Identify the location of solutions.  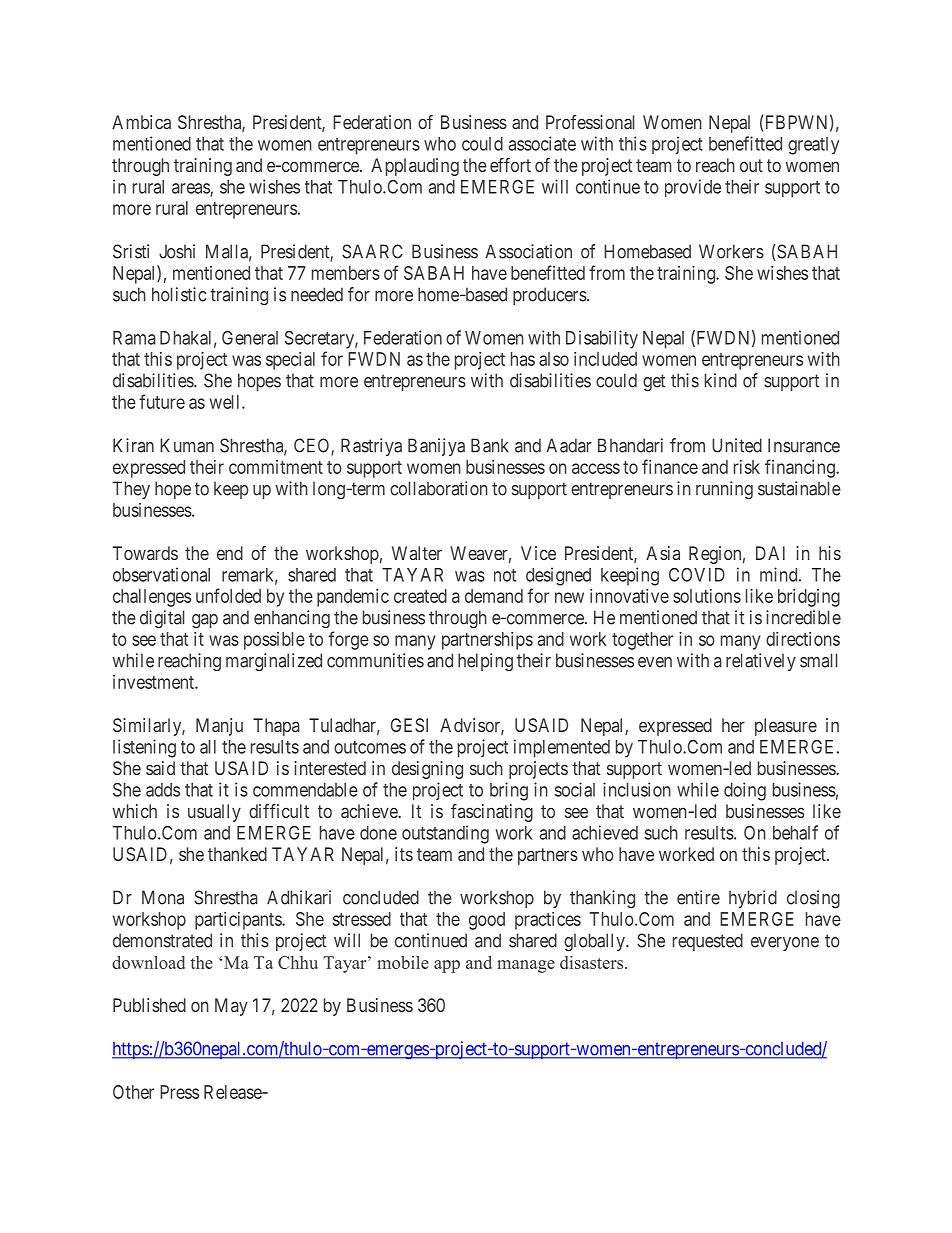
(707, 596).
